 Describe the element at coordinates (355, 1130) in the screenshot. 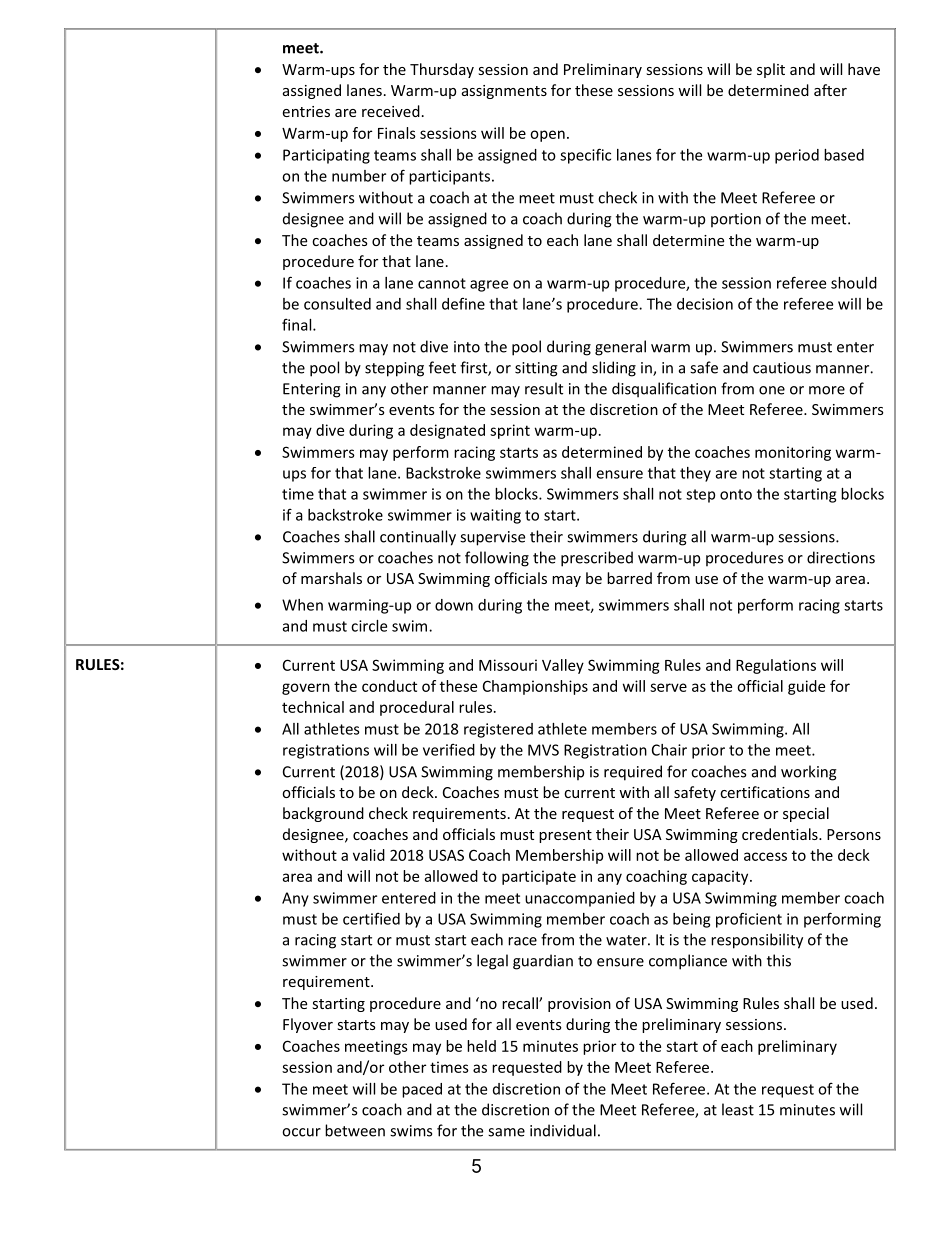

I see `between` at that location.
